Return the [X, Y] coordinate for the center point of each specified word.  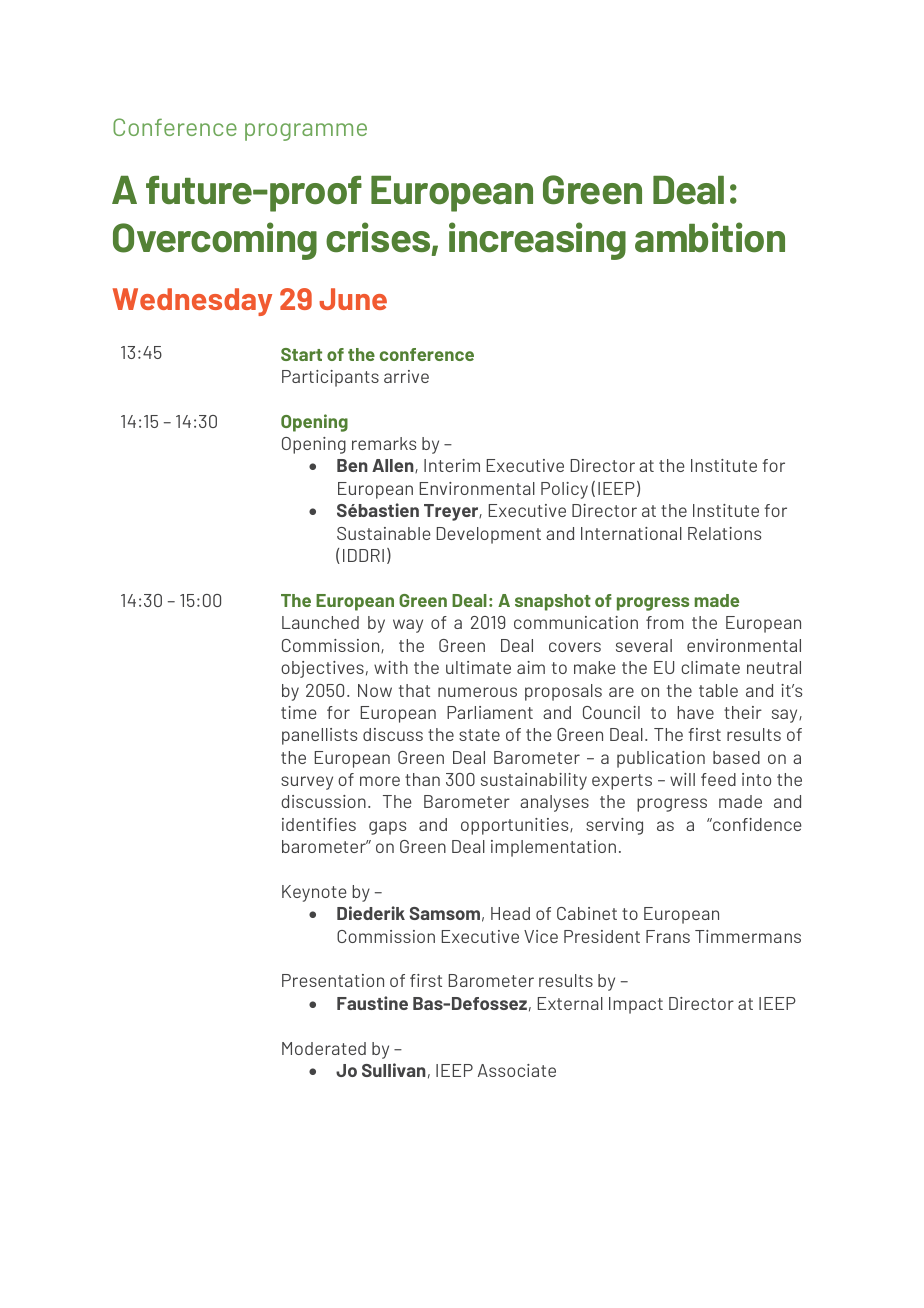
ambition [710, 237]
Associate [517, 1070]
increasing [537, 241]
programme [306, 132]
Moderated [324, 1048]
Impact [636, 1005]
